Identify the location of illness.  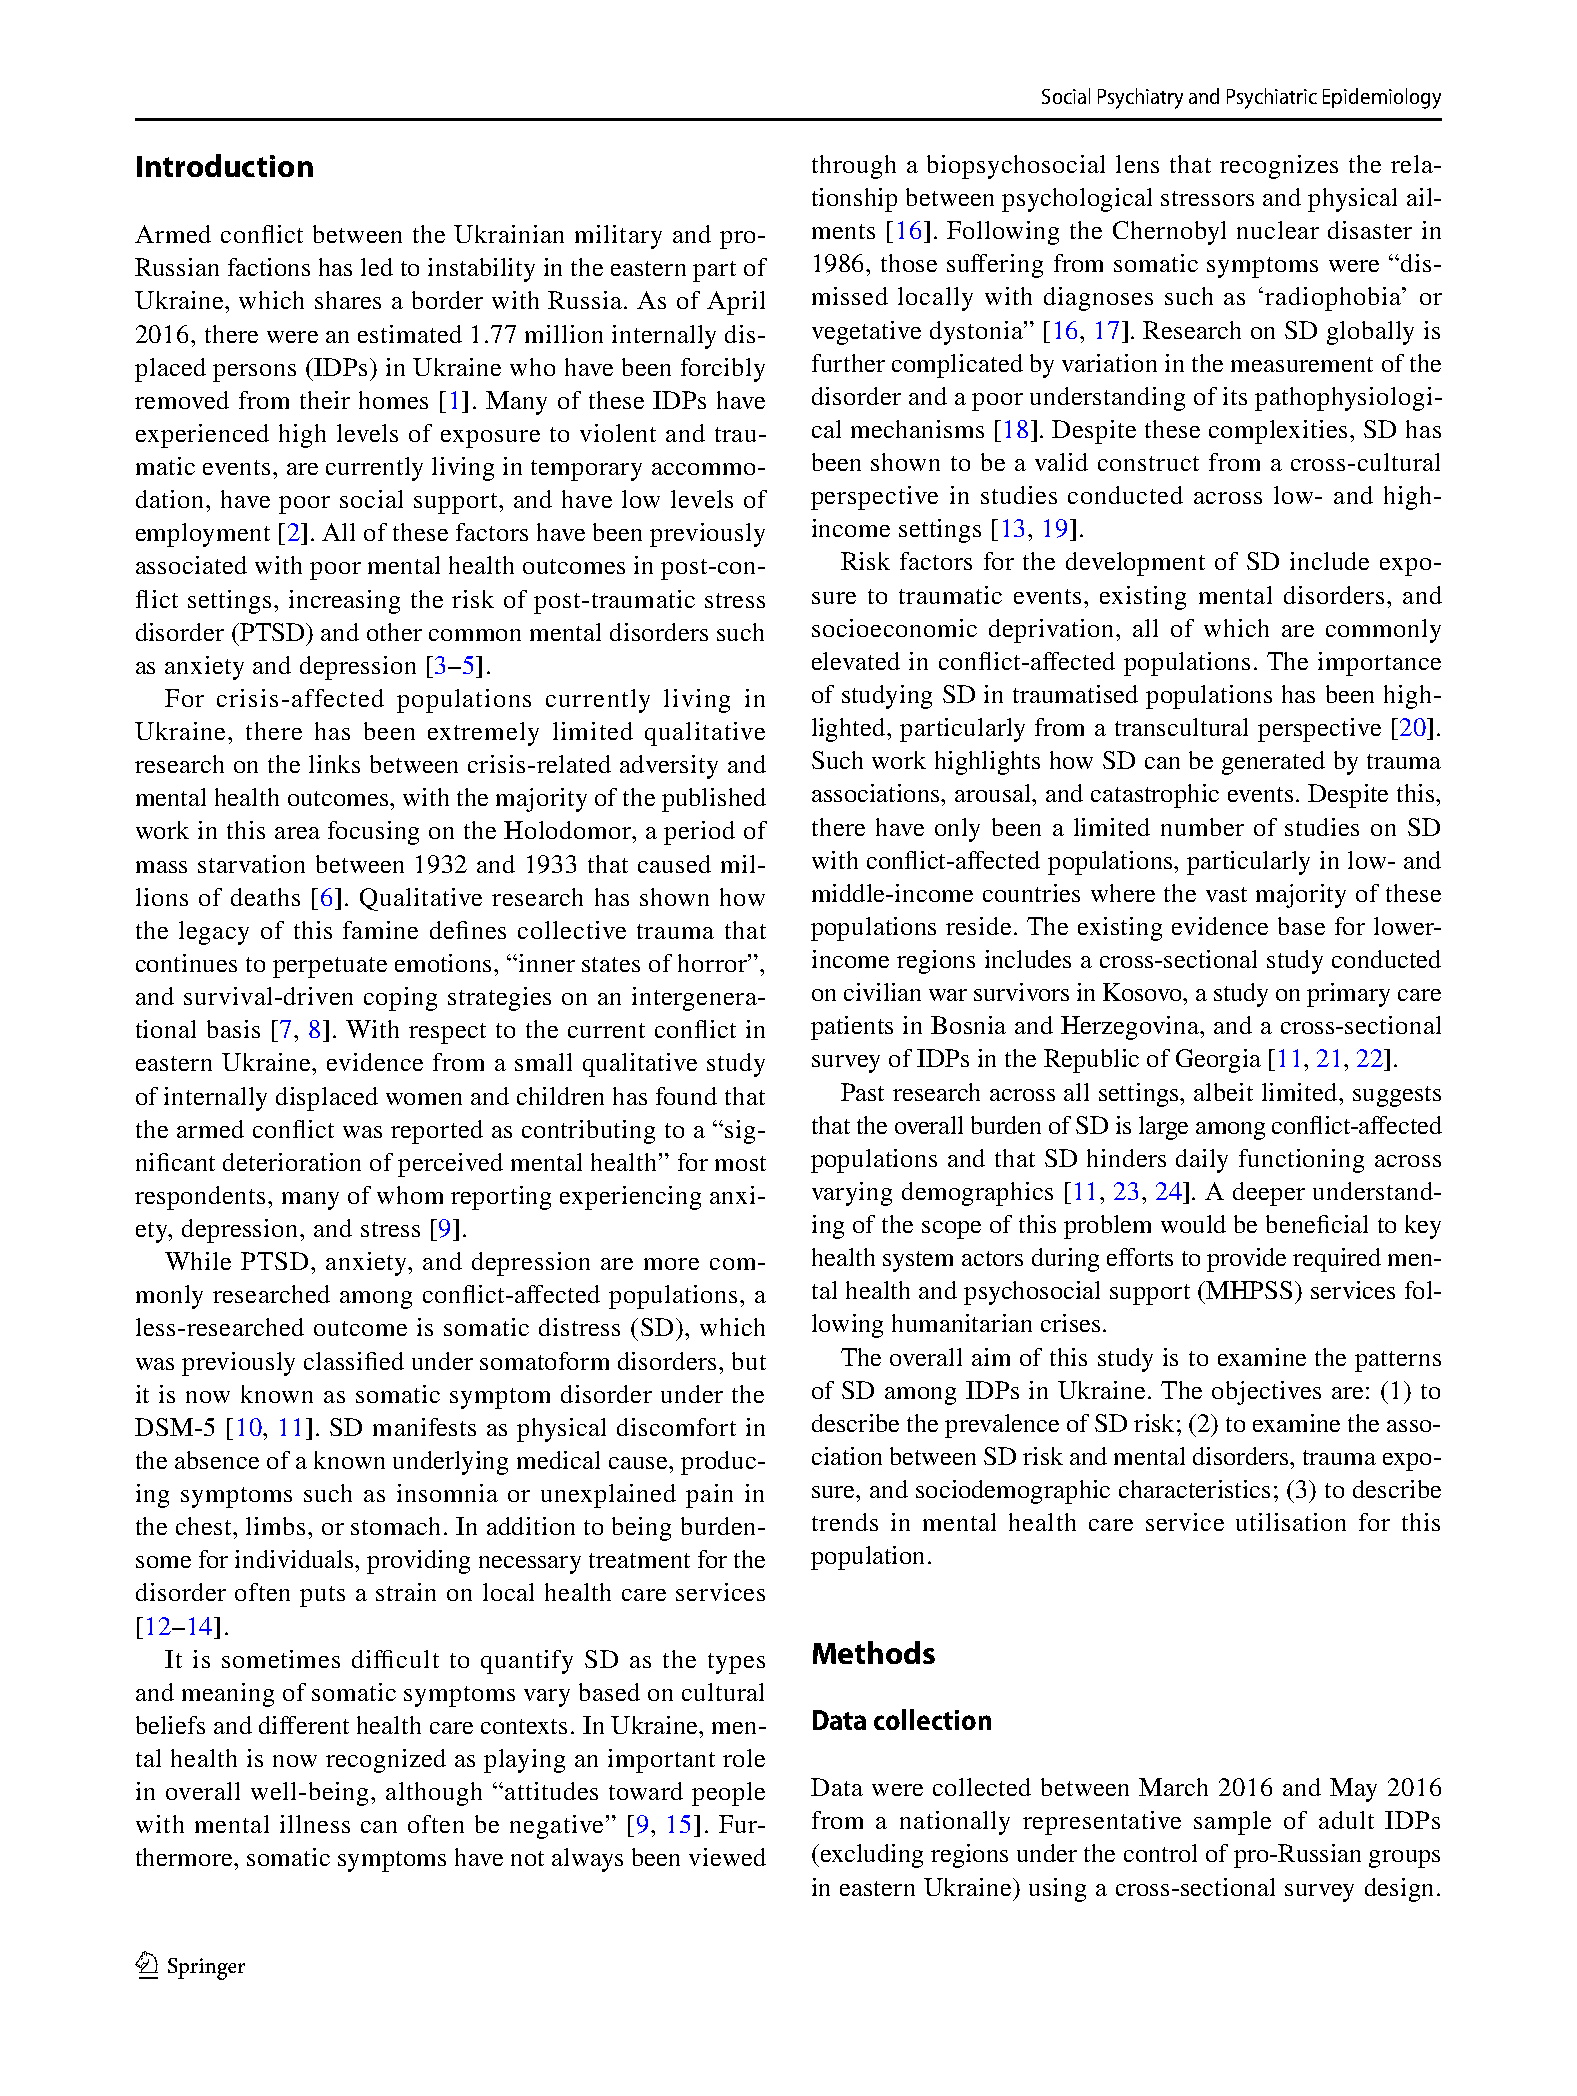
(315, 1824).
